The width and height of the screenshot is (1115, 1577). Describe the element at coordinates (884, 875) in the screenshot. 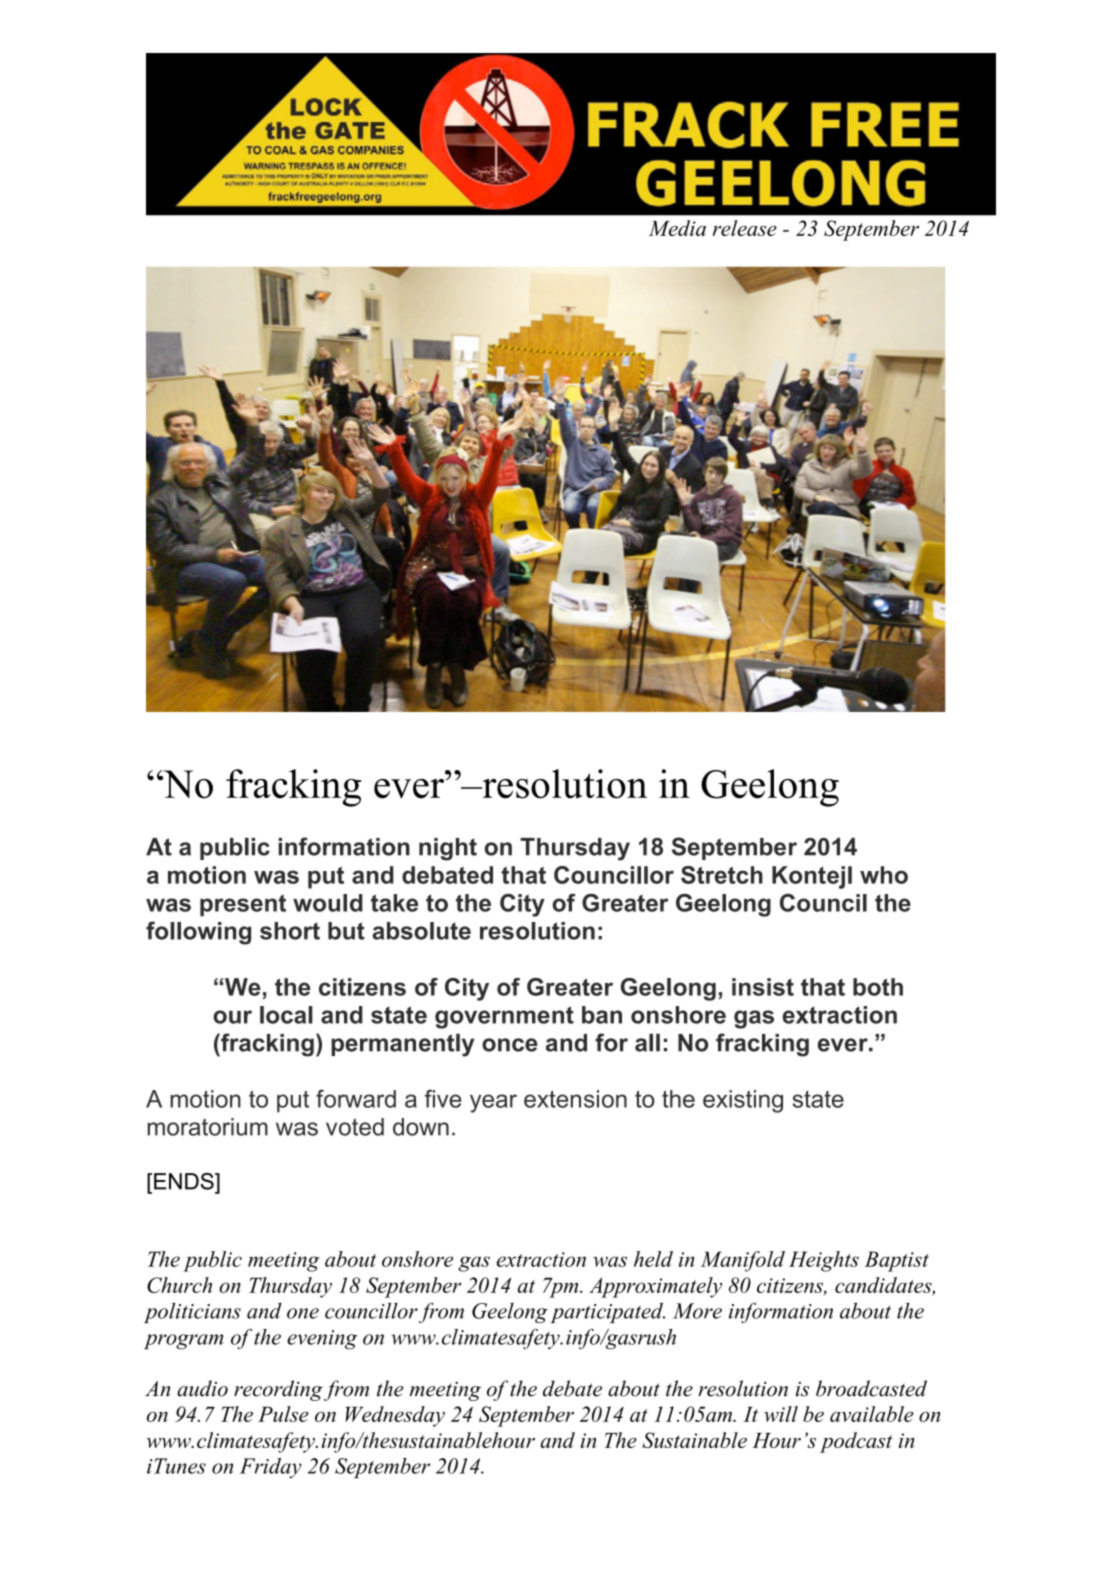

I see `who` at that location.
